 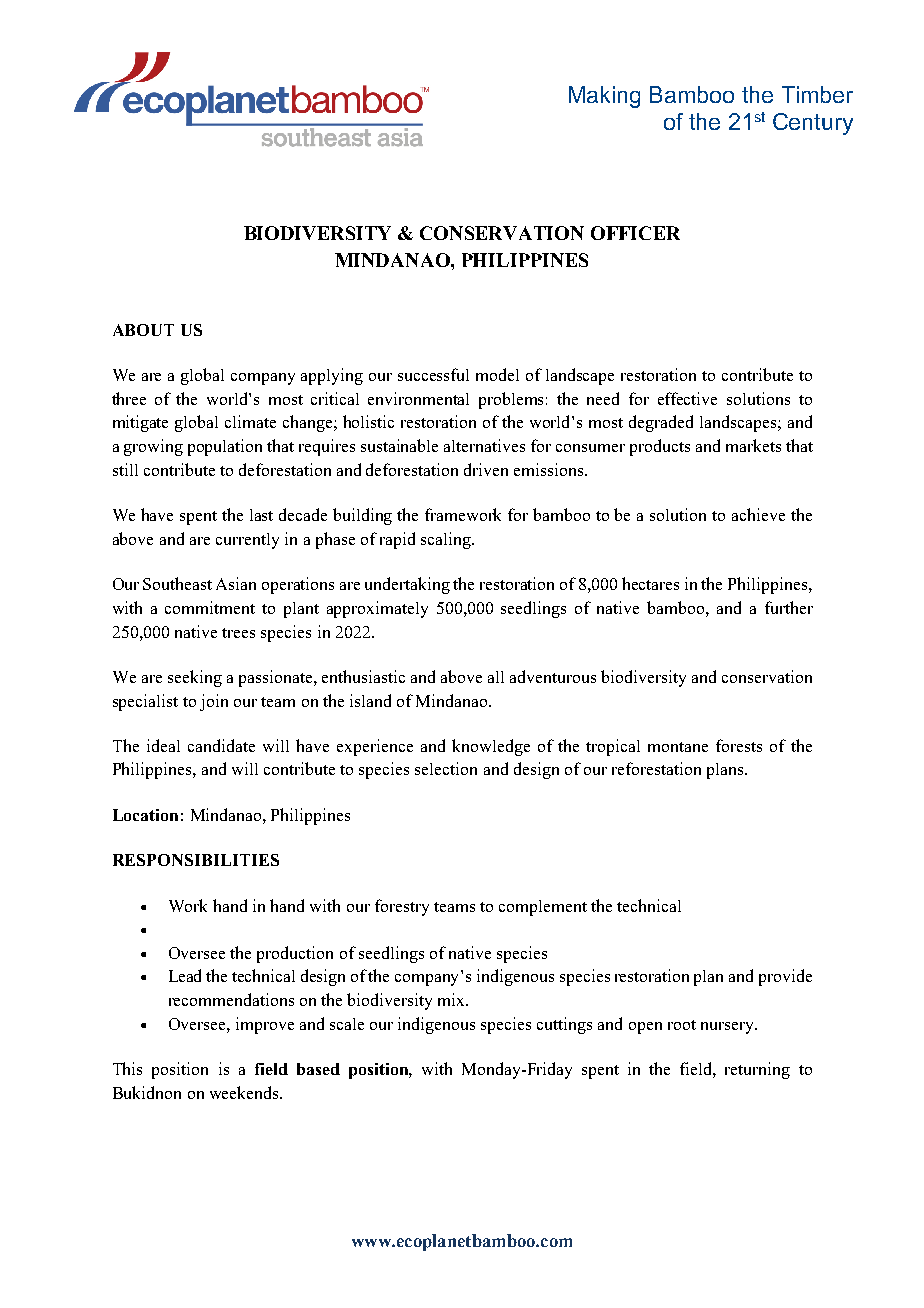 What do you see at coordinates (210, 607) in the screenshot?
I see `commitment` at bounding box center [210, 607].
